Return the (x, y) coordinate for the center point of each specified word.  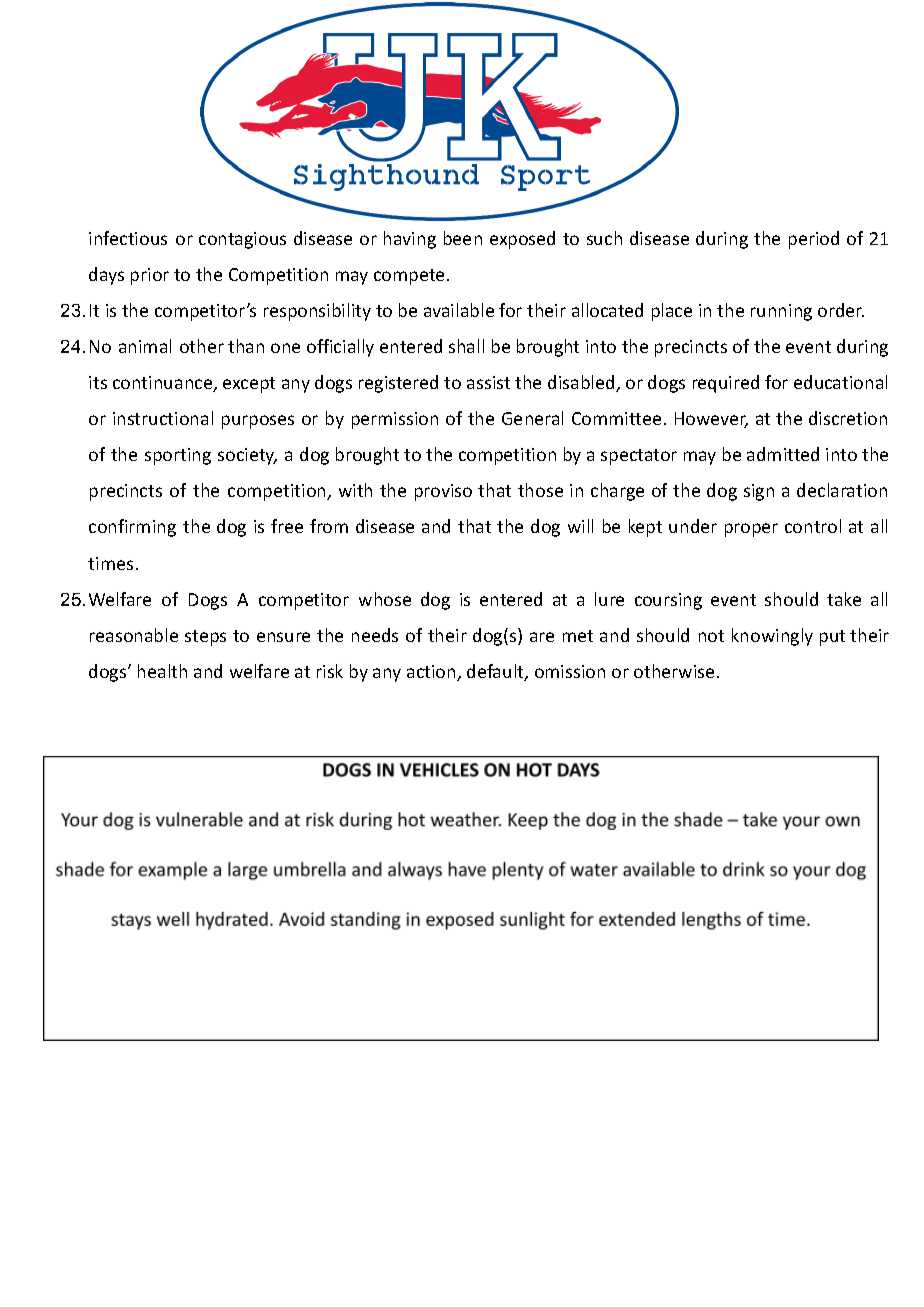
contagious (242, 240)
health (162, 671)
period (814, 240)
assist (488, 382)
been (463, 238)
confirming (132, 528)
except (249, 385)
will (580, 526)
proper (751, 530)
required (726, 384)
